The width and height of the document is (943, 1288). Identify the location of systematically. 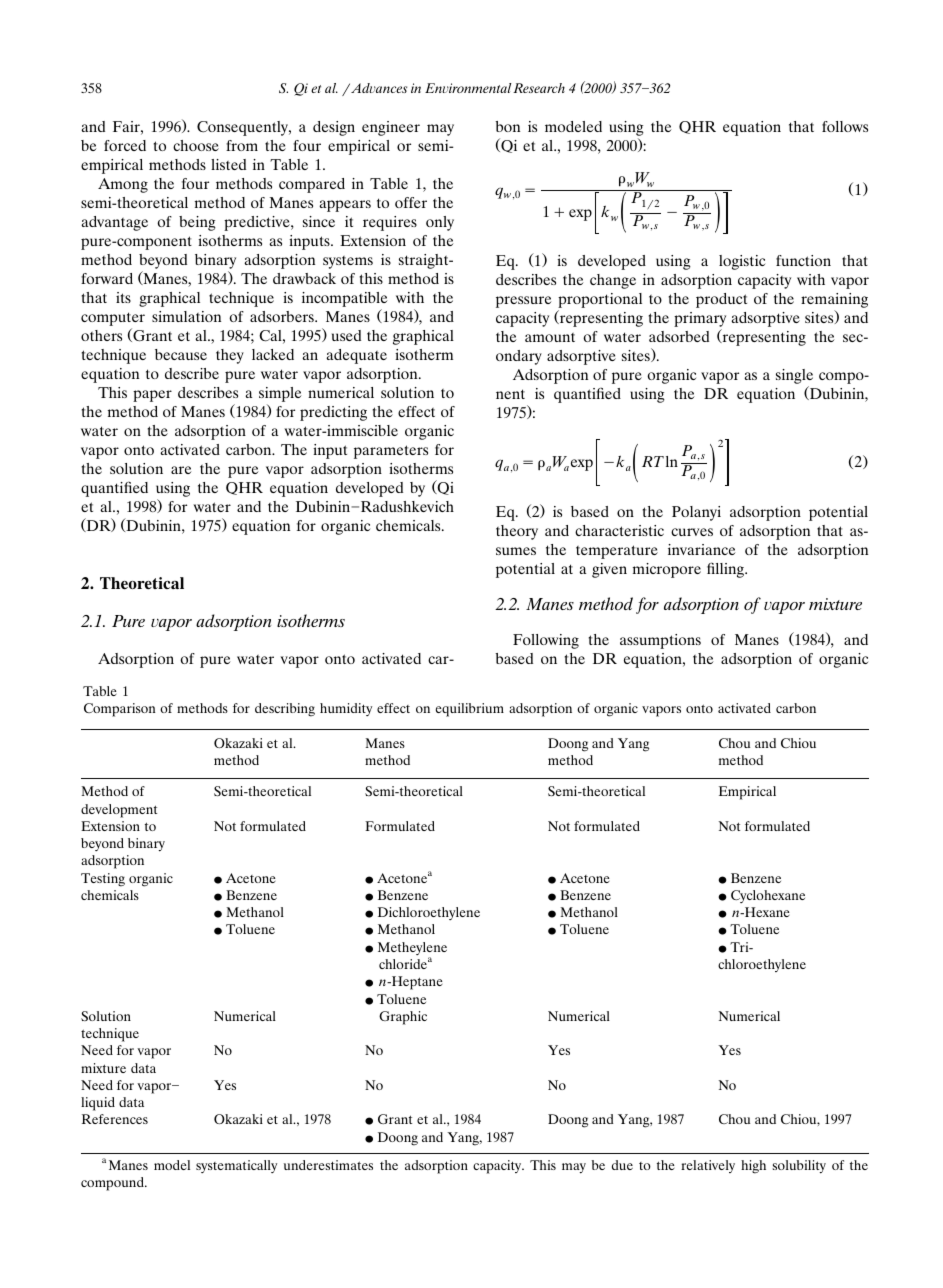
(236, 1166).
